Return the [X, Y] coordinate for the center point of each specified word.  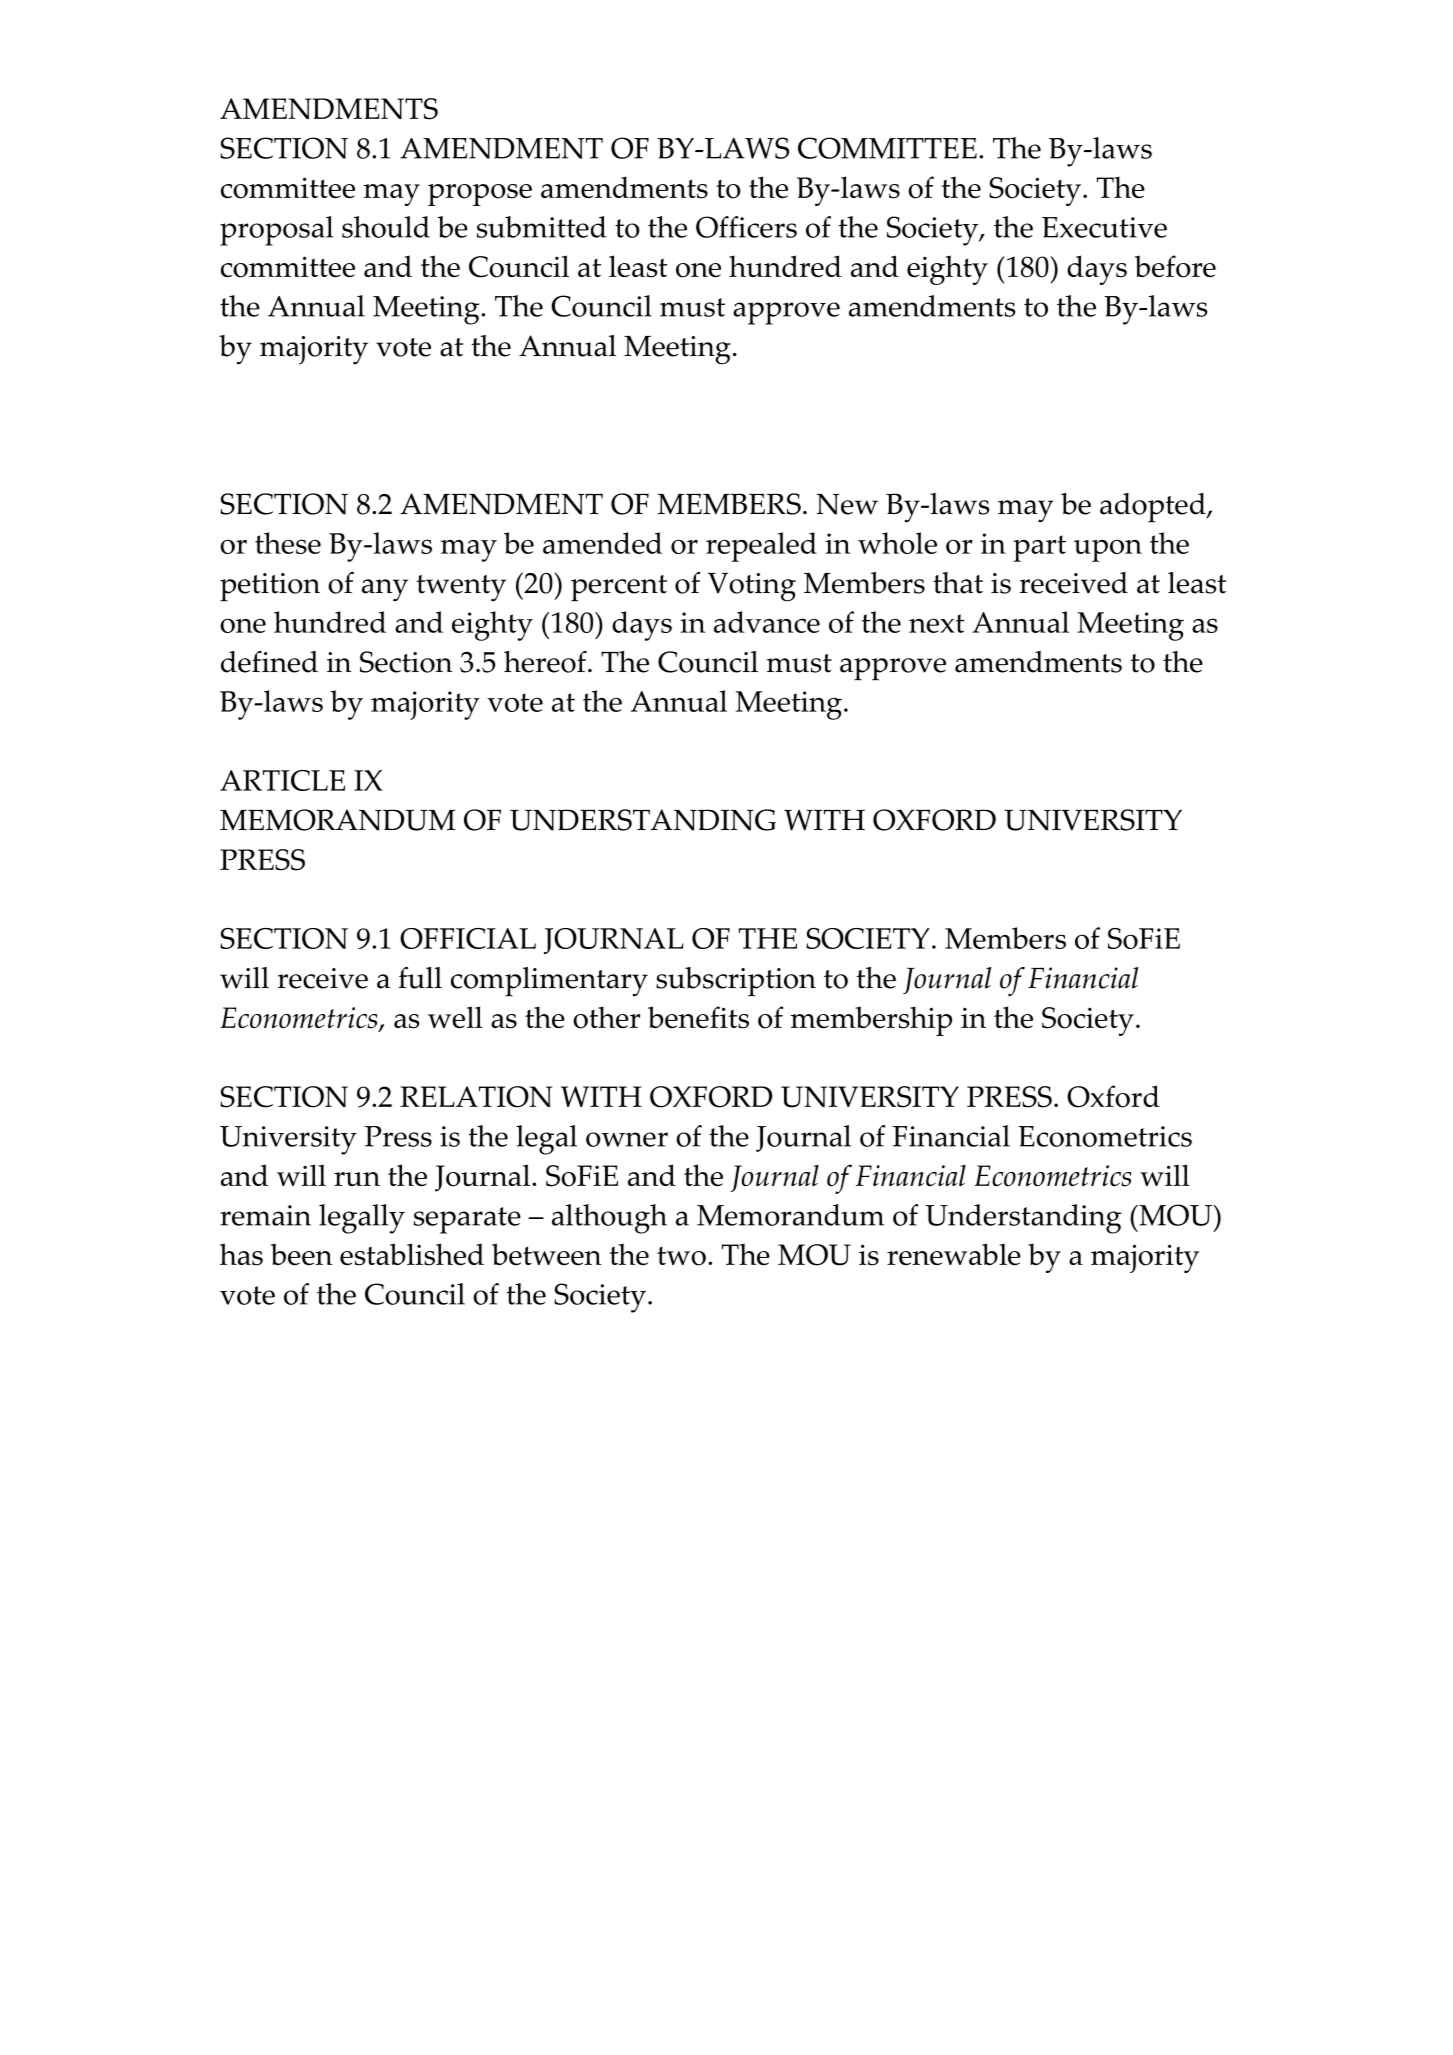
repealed [761, 547]
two [681, 1256]
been [302, 1254]
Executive [1104, 227]
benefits [698, 1017]
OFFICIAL [468, 938]
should [386, 227]
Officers [746, 227]
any [385, 590]
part [1039, 548]
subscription [736, 982]
